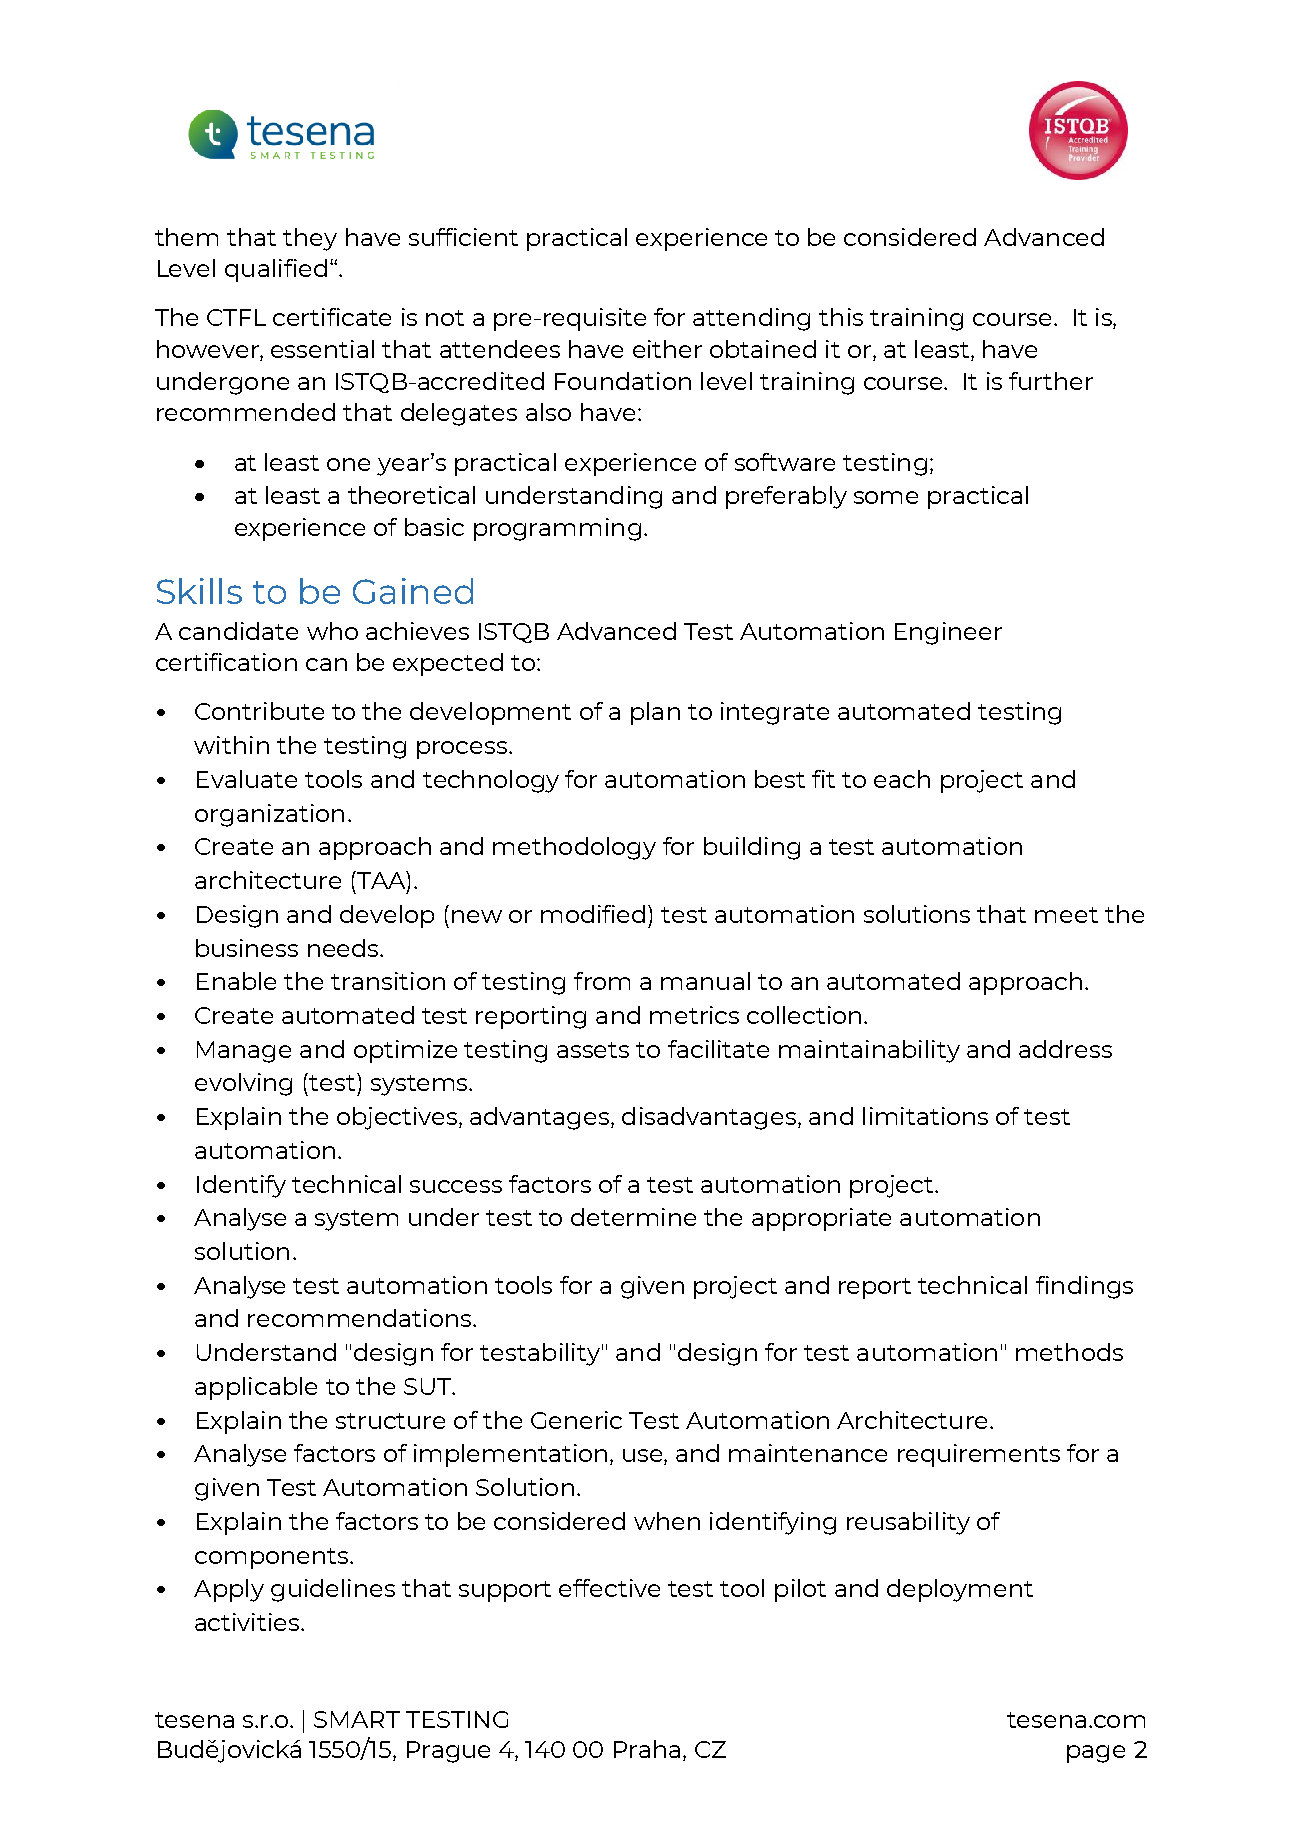  I want to click on applicable, so click(256, 1388).
